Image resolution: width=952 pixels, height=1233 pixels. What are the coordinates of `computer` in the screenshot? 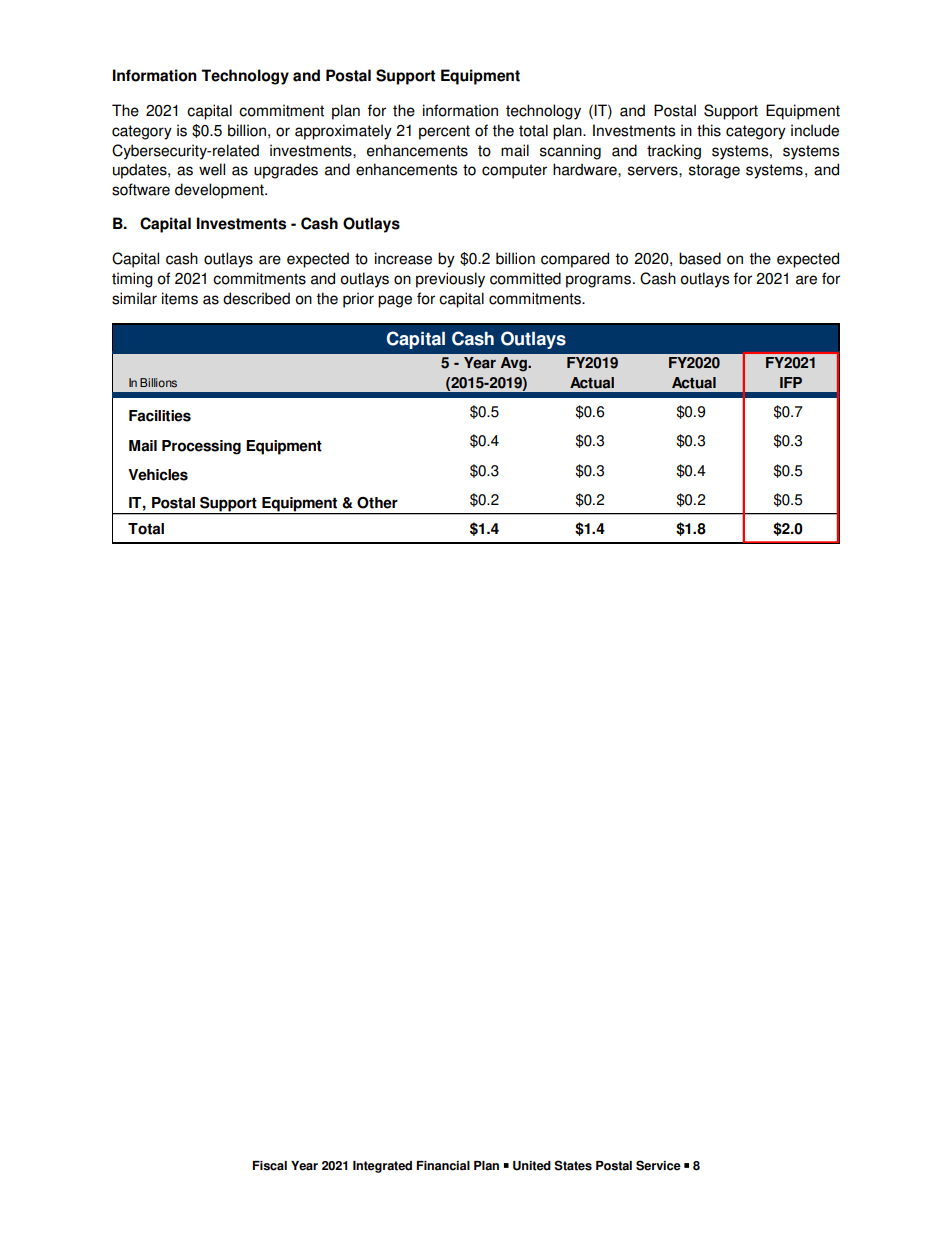 It's located at (514, 171).
